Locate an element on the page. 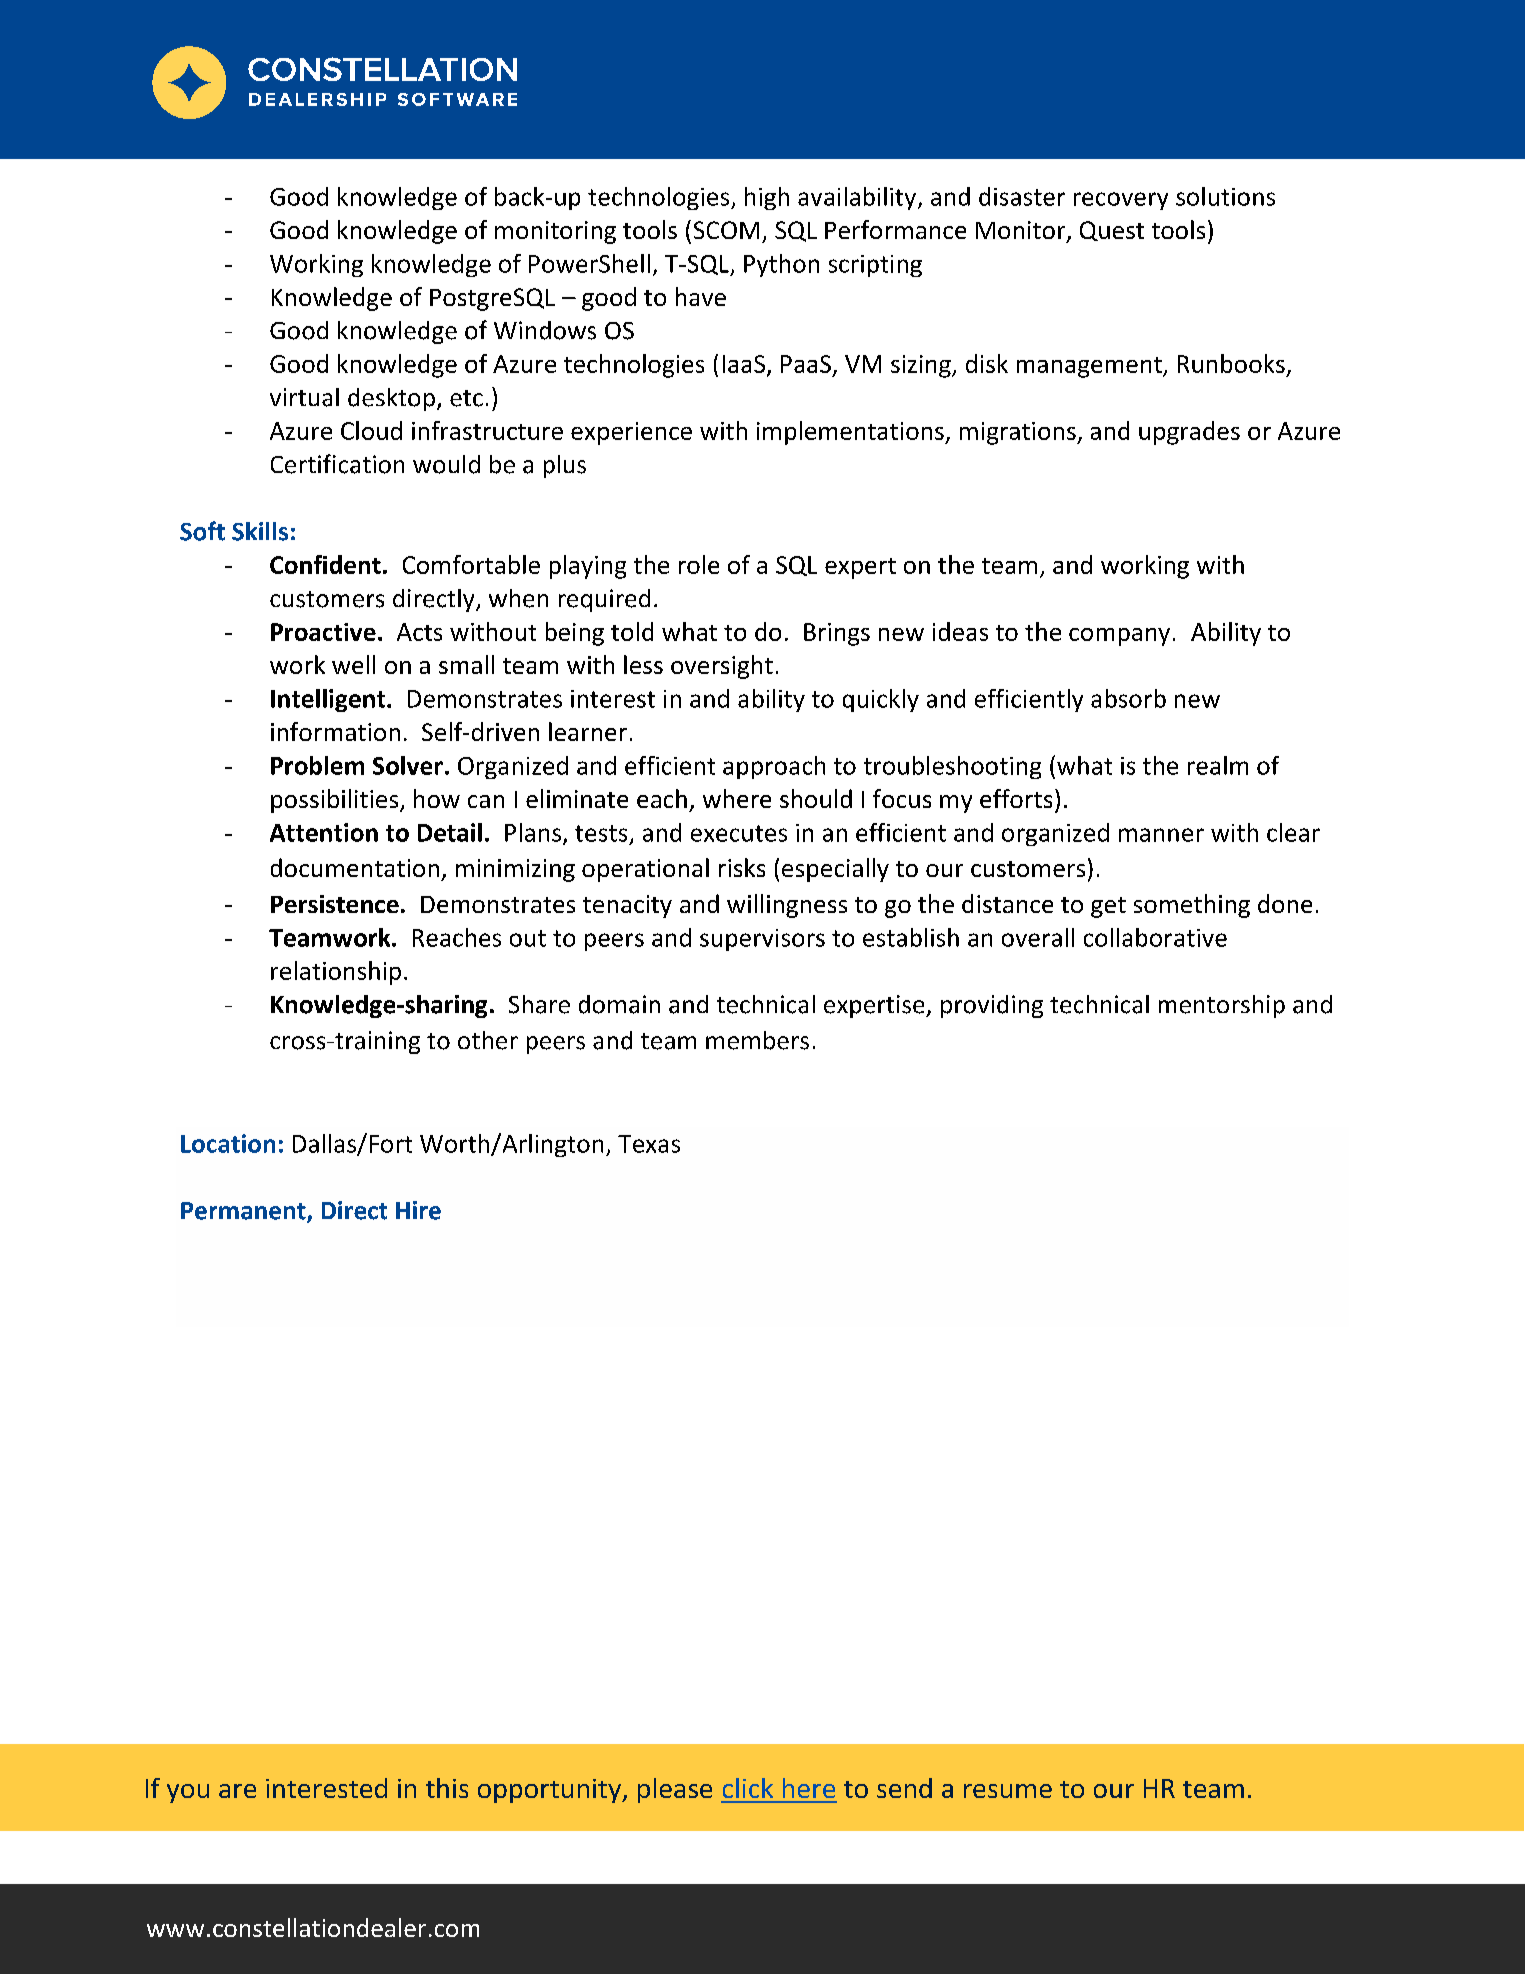 This document has height=1974, width=1525. oversight is located at coordinates (722, 667).
